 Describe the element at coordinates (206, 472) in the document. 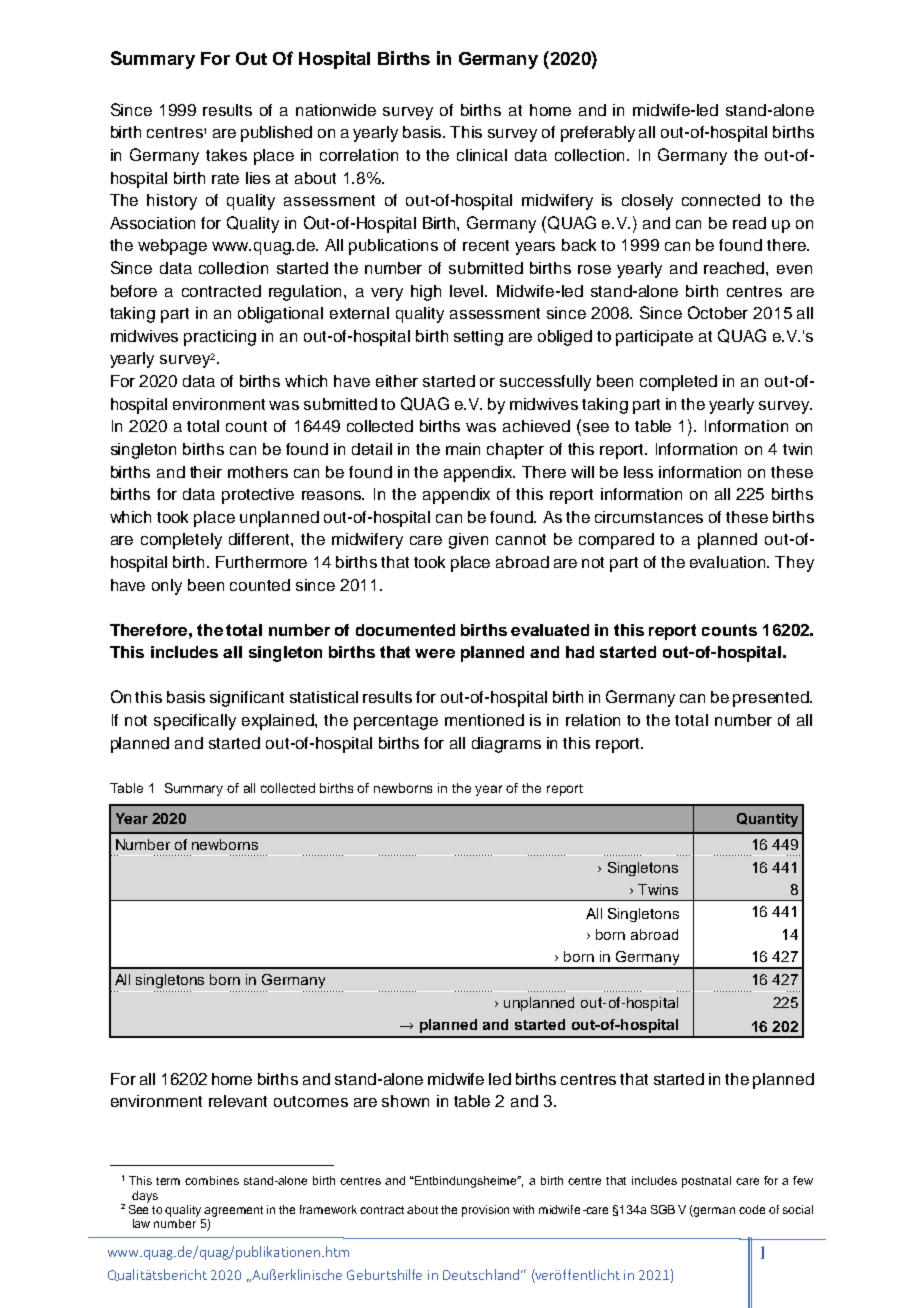

I see `their` at that location.
